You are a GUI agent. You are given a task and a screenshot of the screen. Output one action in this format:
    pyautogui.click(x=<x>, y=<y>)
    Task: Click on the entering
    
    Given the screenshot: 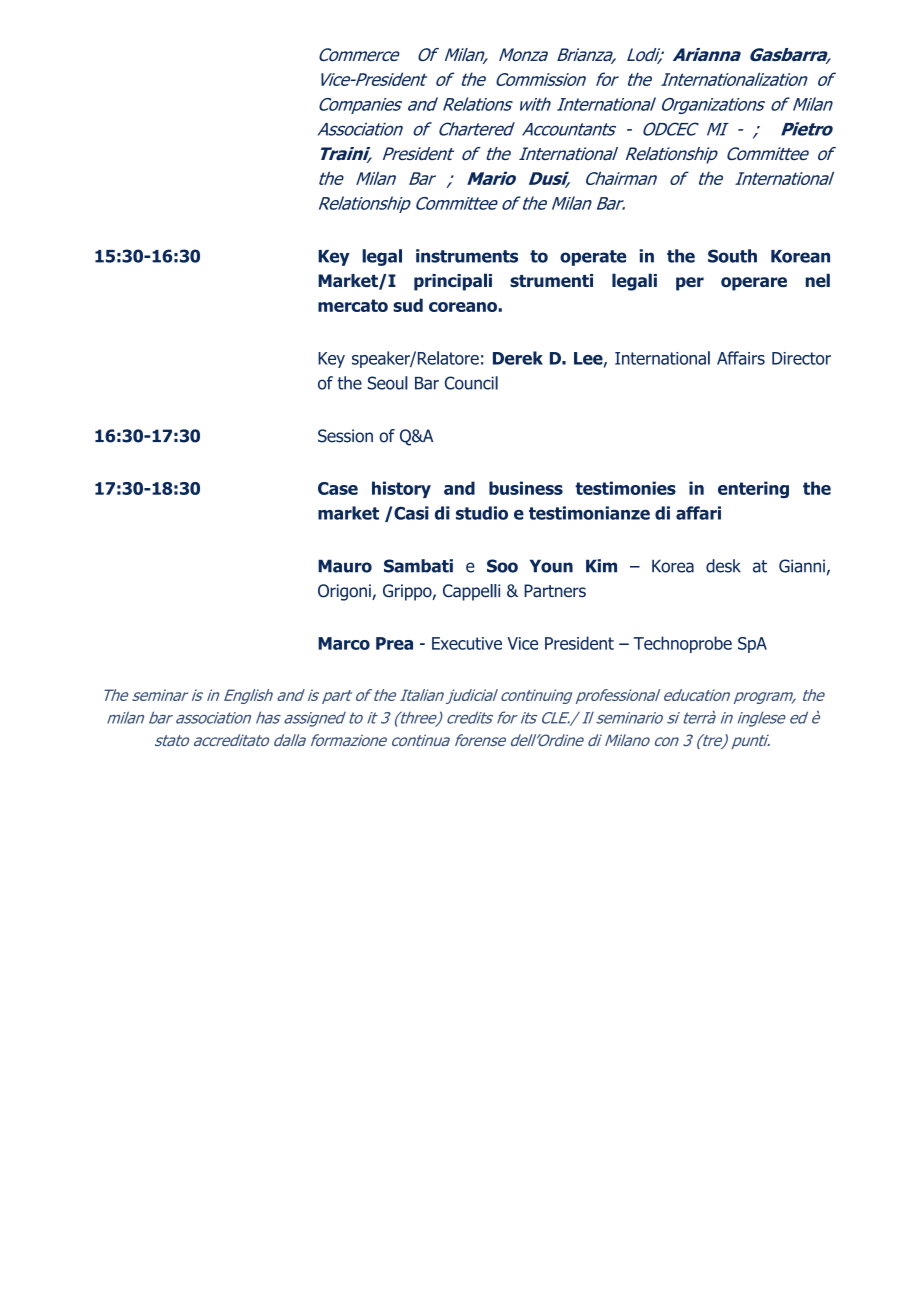 What is the action you would take?
    pyautogui.click(x=753, y=489)
